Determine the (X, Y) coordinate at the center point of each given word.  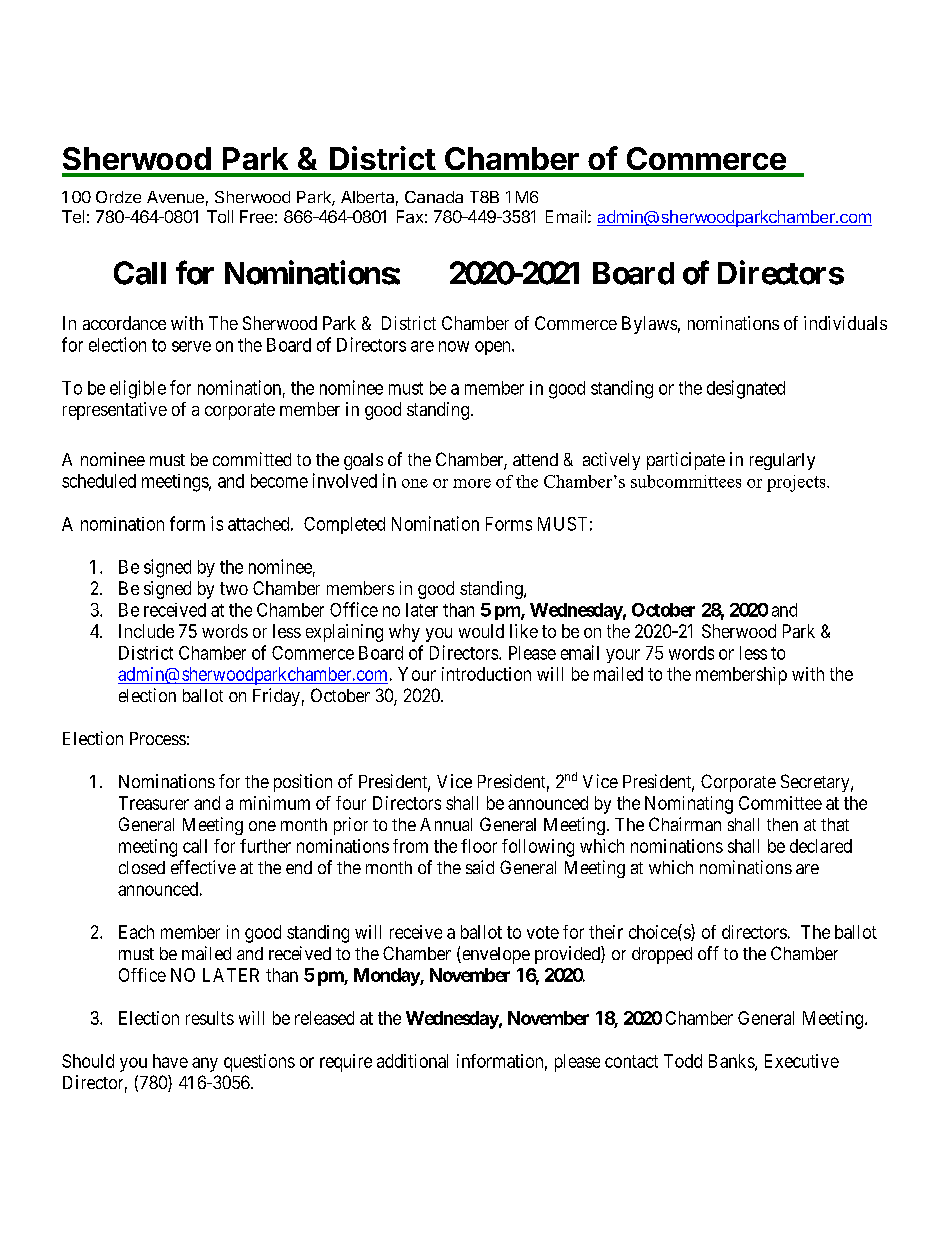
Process (158, 738)
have (170, 1061)
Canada (434, 197)
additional (412, 1061)
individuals (845, 323)
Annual (446, 824)
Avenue (175, 197)
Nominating (689, 805)
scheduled (99, 481)
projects (797, 483)
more (472, 483)
